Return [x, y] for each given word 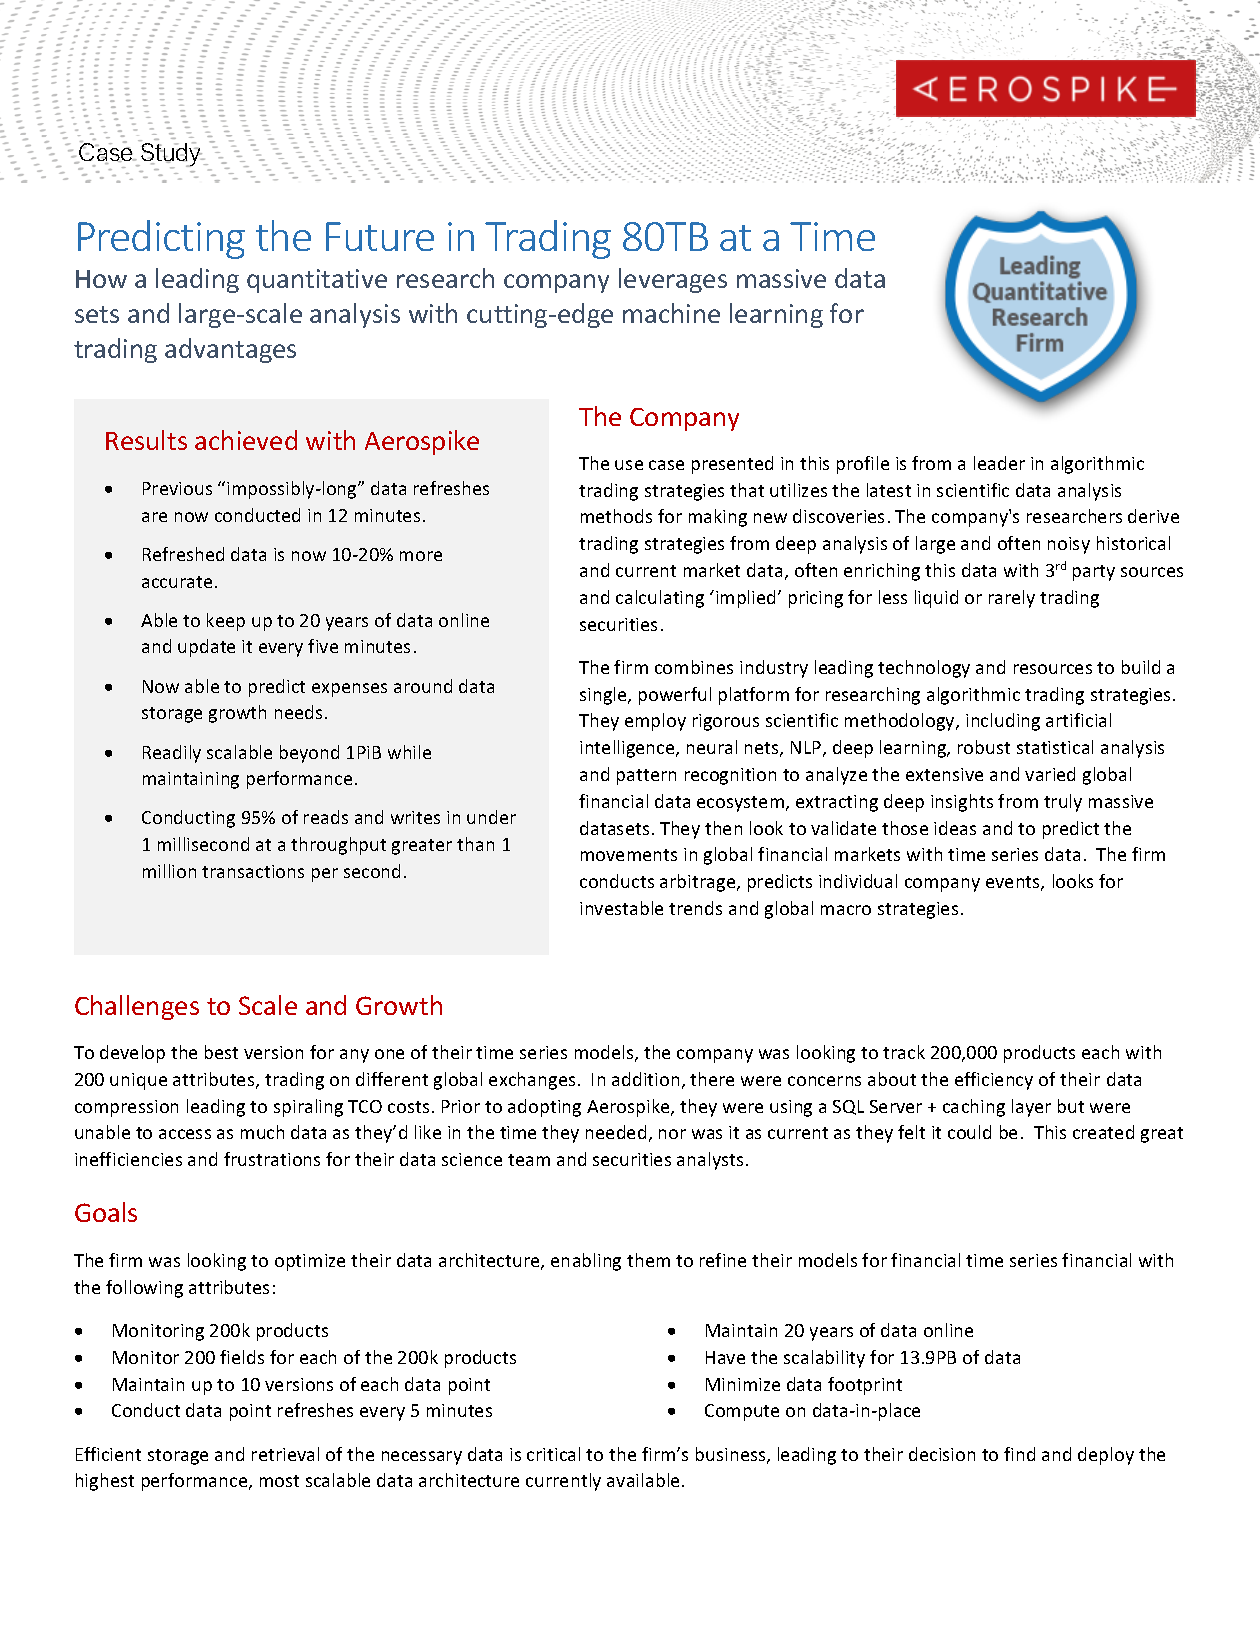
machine [671, 313]
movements [629, 855]
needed [616, 1132]
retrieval [285, 1454]
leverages [673, 280]
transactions [253, 871]
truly [1063, 803]
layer [1031, 1108]
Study [171, 155]
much [262, 1132]
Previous [177, 488]
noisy [1069, 545]
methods [616, 516]
